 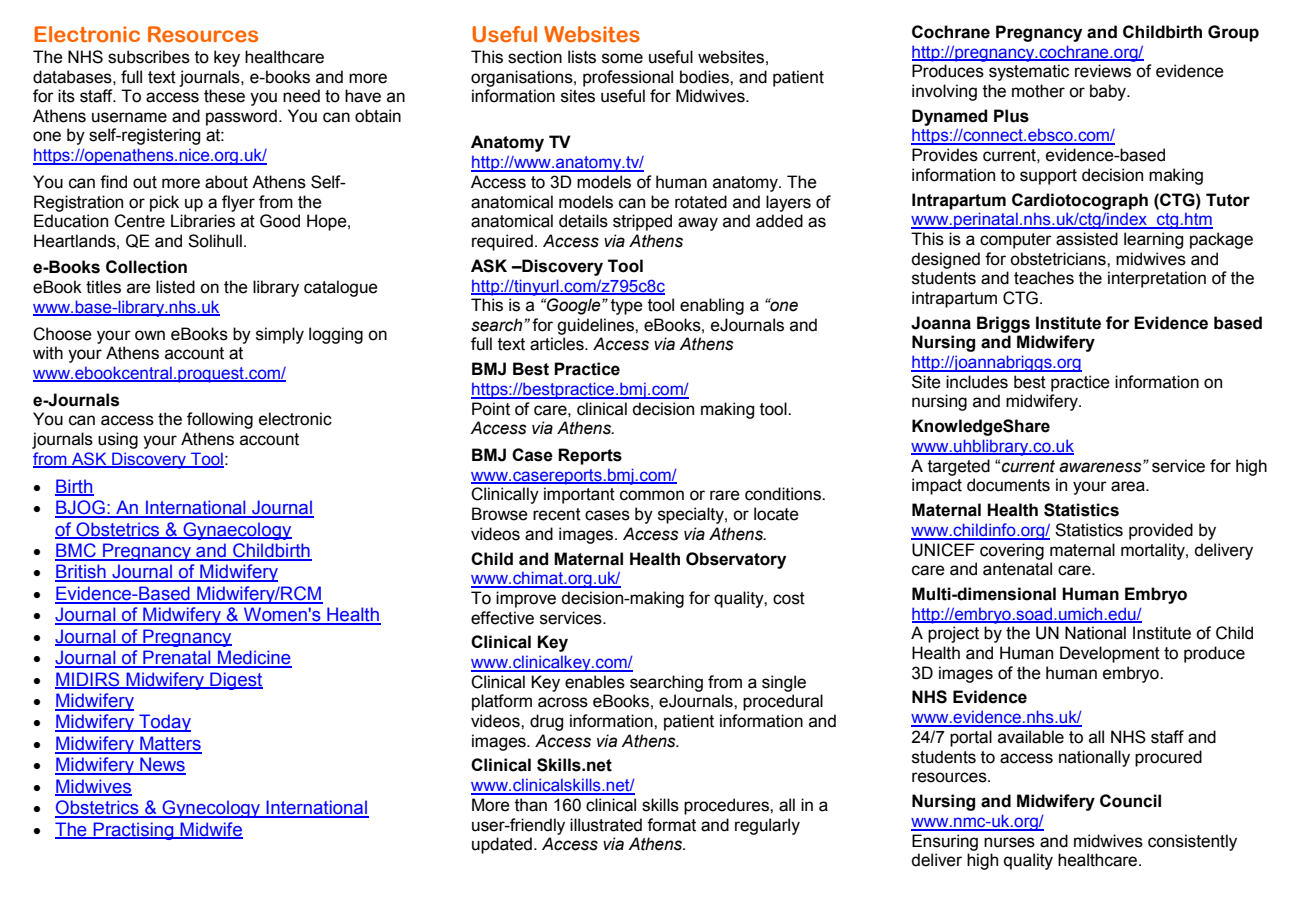 I want to click on baby, so click(x=1109, y=92).
